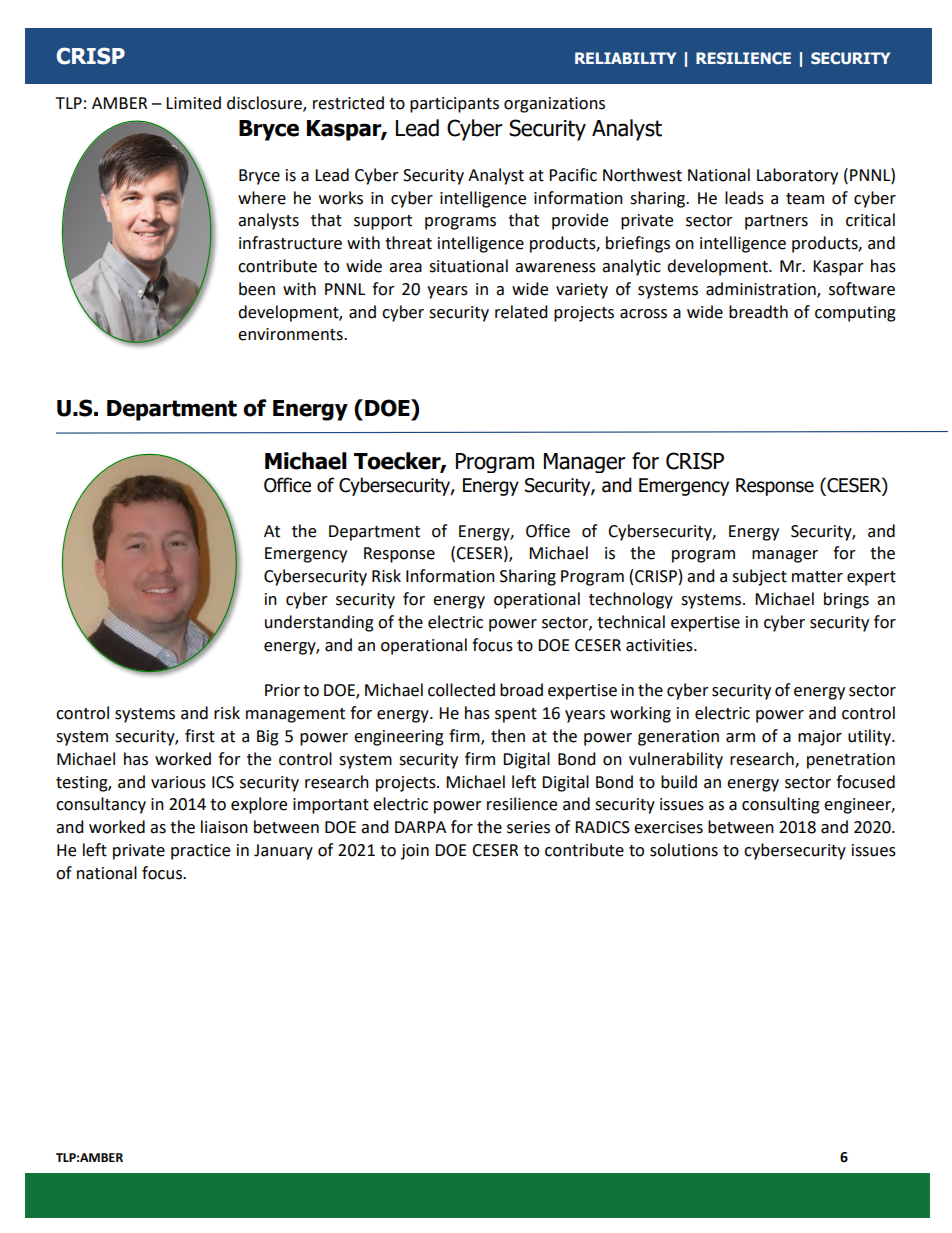  What do you see at coordinates (454, 105) in the document?
I see `participants` at bounding box center [454, 105].
